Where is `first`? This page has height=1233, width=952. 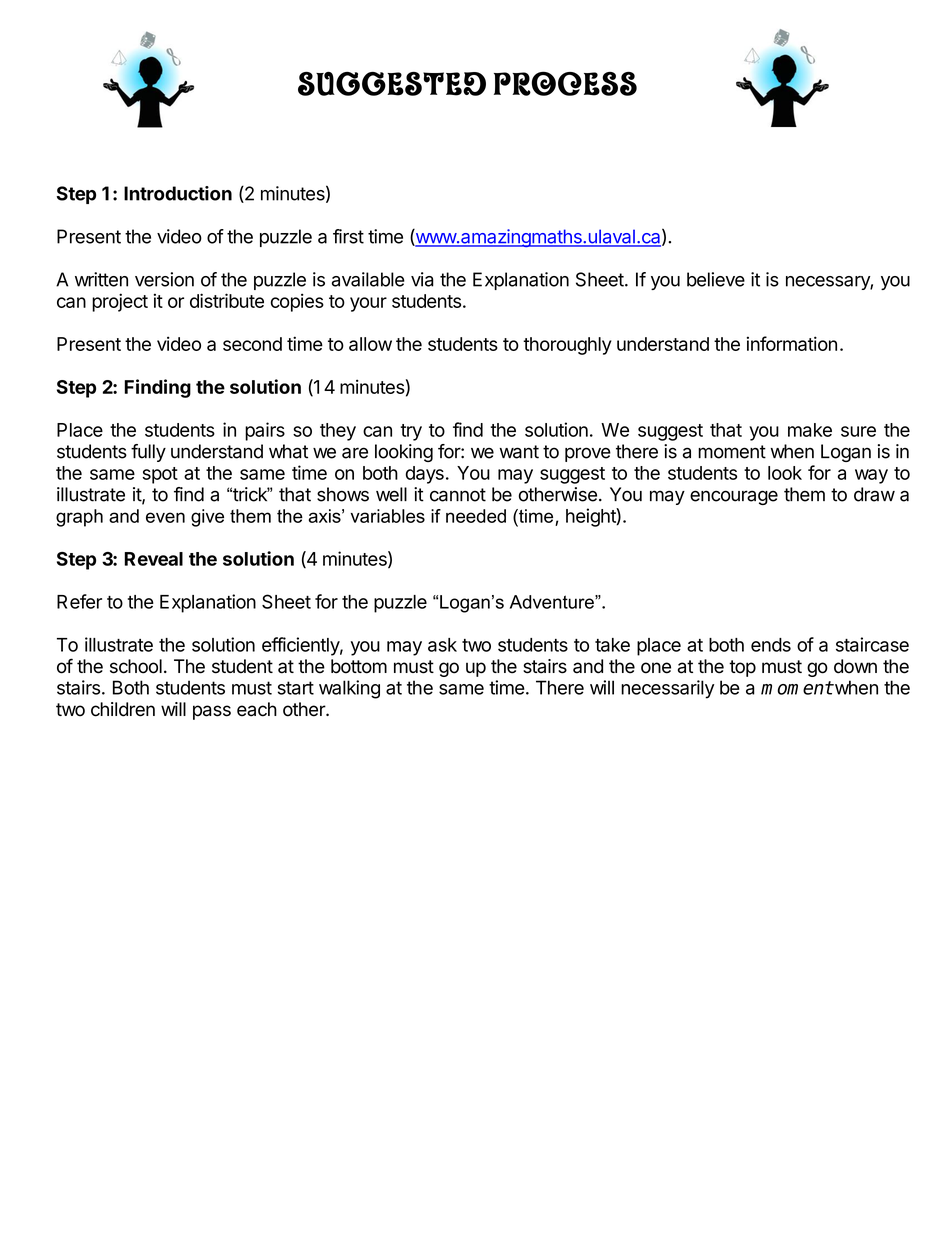 first is located at coordinates (348, 236).
